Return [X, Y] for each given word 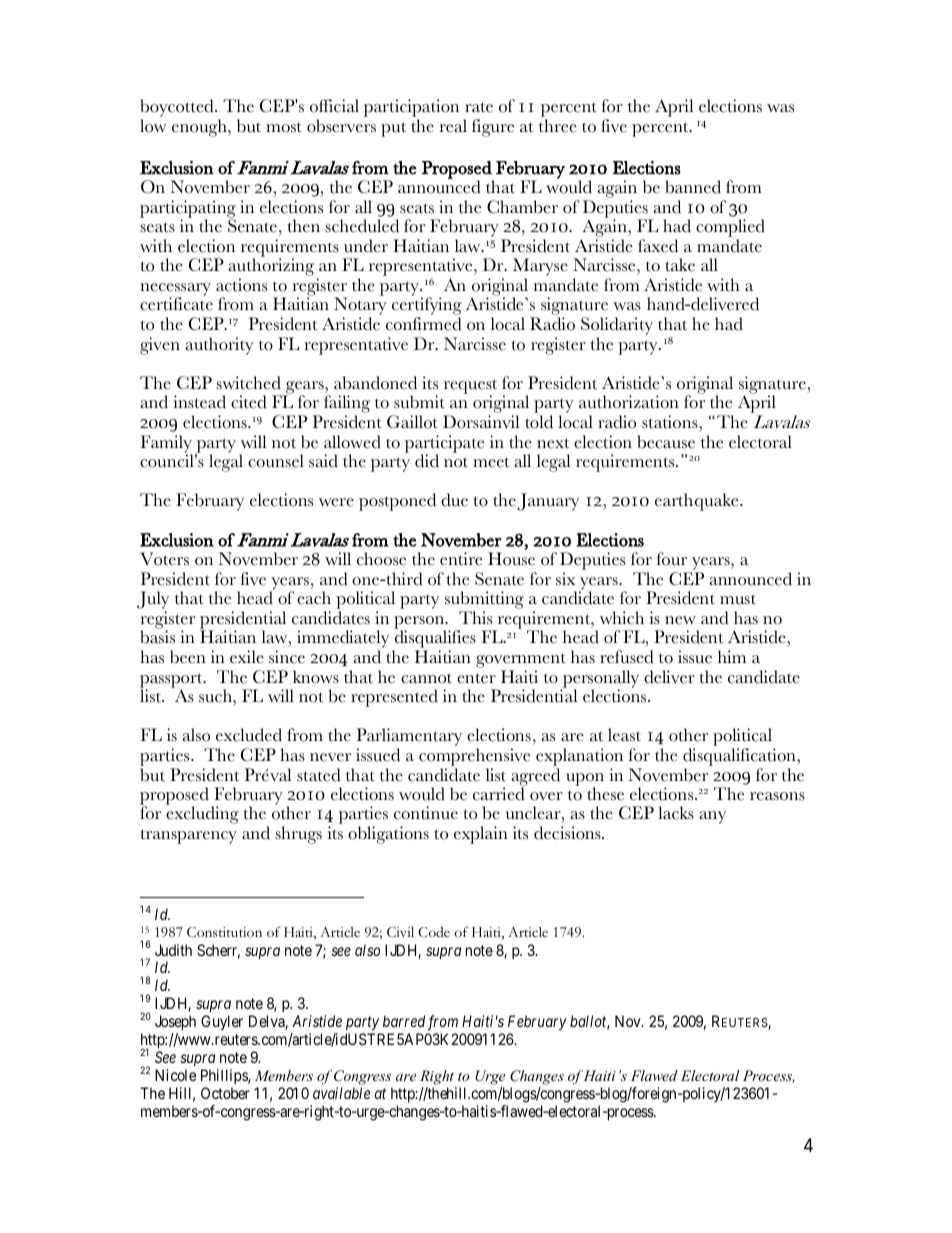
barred [404, 1021]
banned [693, 187]
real [453, 126]
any [712, 817]
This [475, 618]
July [153, 601]
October [225, 1093]
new [680, 620]
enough [200, 128]
